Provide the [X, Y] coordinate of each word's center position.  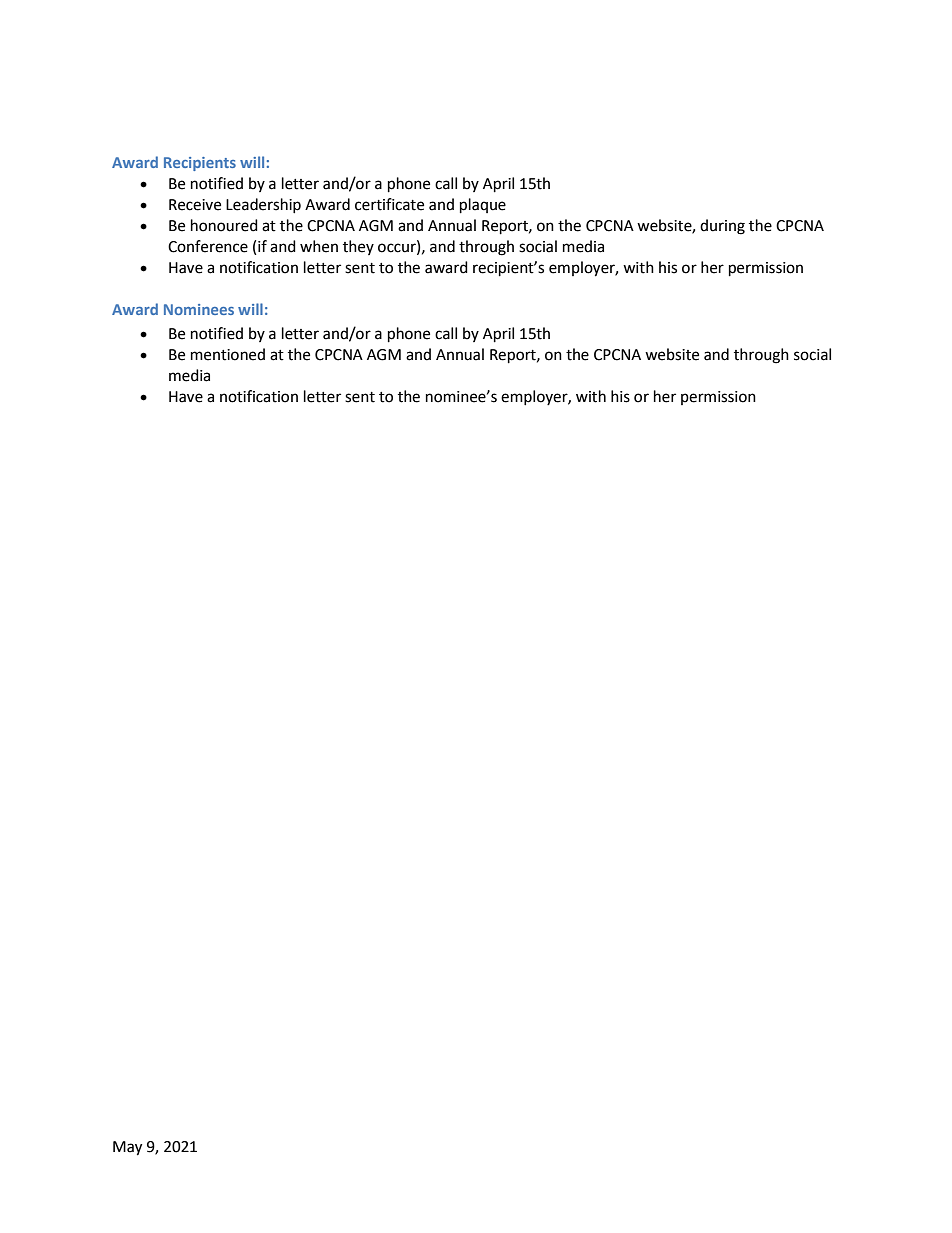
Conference [208, 246]
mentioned [228, 354]
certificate [389, 204]
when [319, 246]
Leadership [263, 205]
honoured [224, 225]
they [358, 247]
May [127, 1148]
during [722, 227]
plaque [483, 206]
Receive [195, 205]
